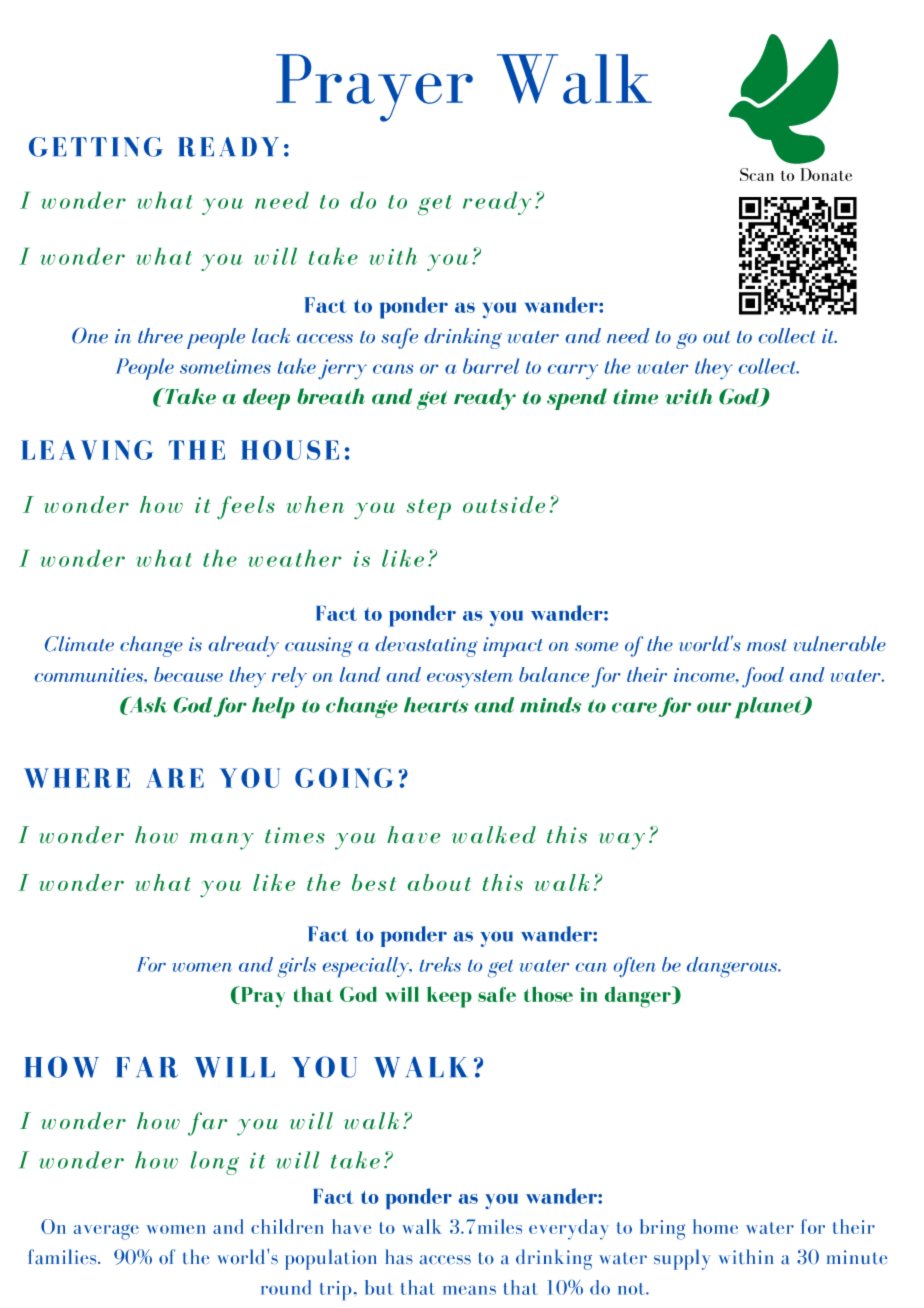 Image resolution: width=924 pixels, height=1308 pixels. What do you see at coordinates (106, 1232) in the screenshot?
I see `average` at bounding box center [106, 1232].
